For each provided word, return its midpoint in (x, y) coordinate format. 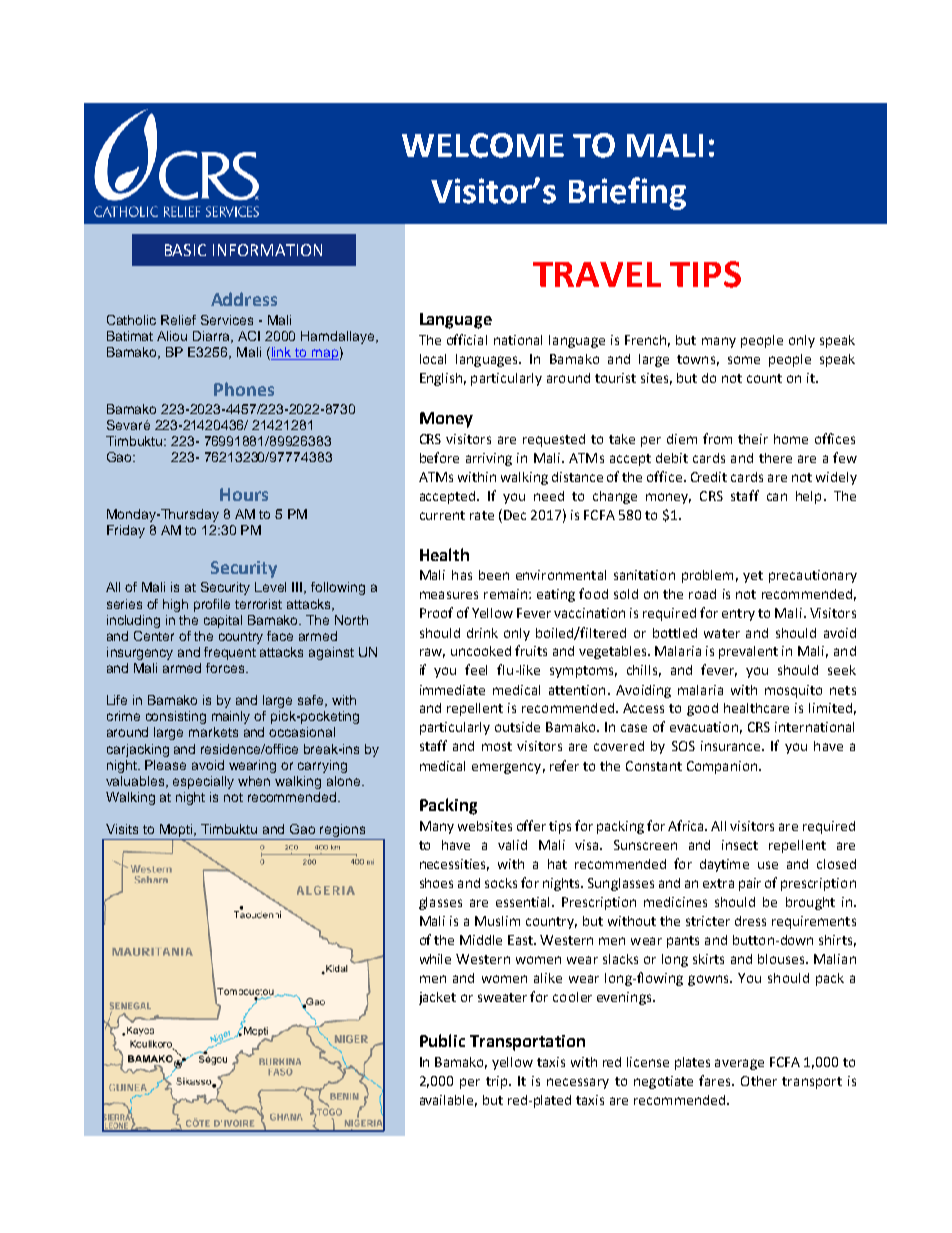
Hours (244, 494)
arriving (489, 459)
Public (442, 1040)
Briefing (627, 193)
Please (165, 765)
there (775, 458)
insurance (732, 746)
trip (498, 1082)
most (497, 746)
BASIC (185, 250)
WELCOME (483, 145)
